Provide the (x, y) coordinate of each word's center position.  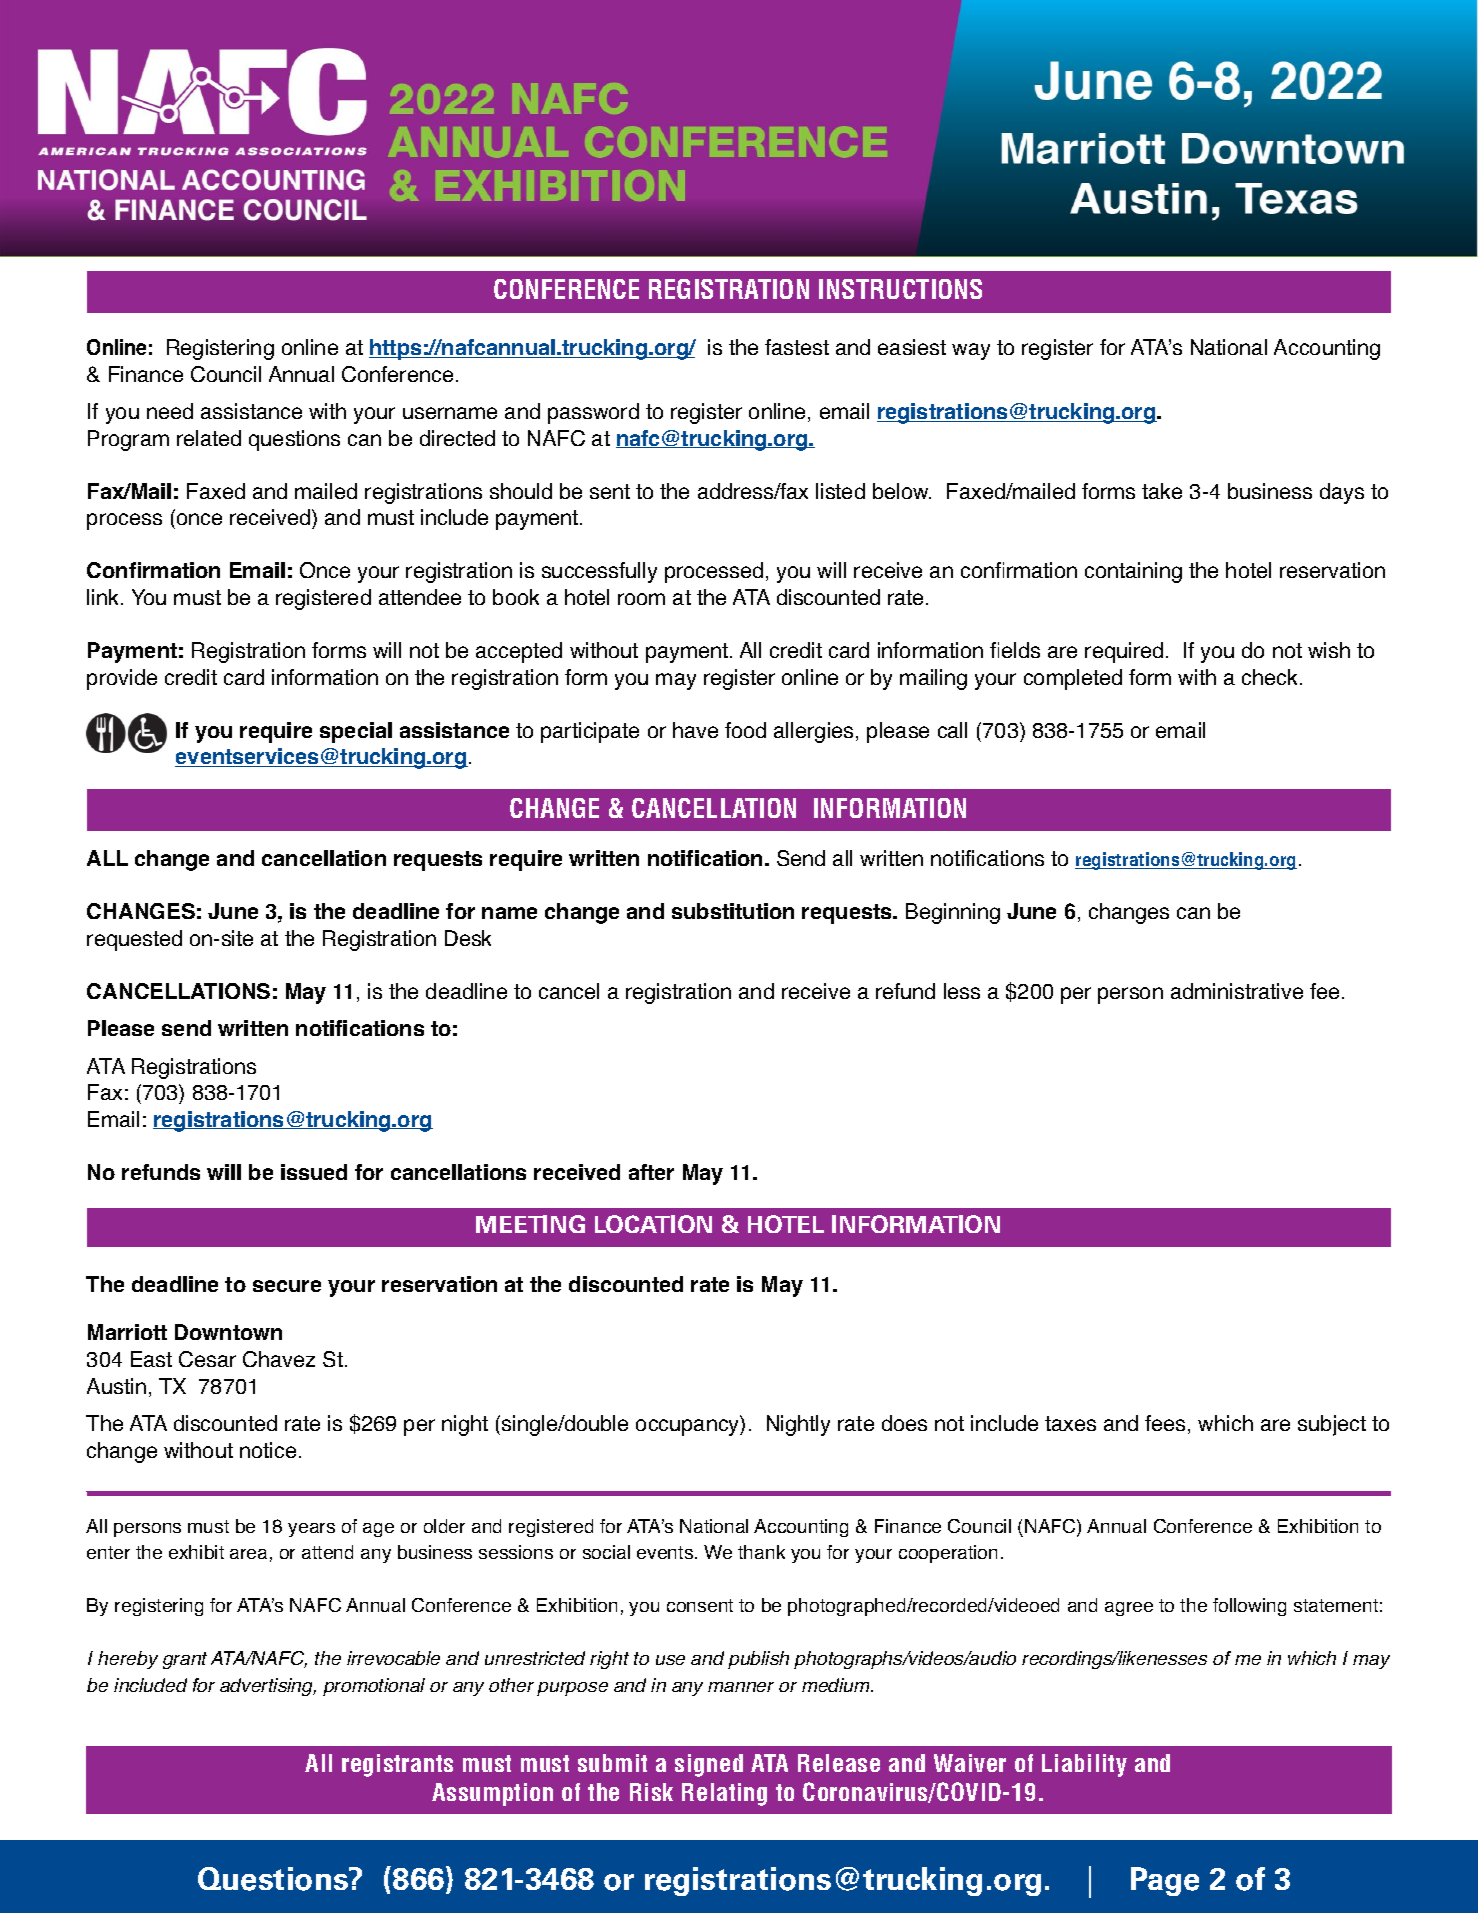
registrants (397, 1765)
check (1271, 677)
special (356, 732)
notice (268, 1450)
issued (314, 1172)
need (170, 411)
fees (1167, 1424)
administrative (1237, 991)
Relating (724, 1794)
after (651, 1172)
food (745, 730)
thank (761, 1552)
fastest (797, 347)
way (971, 351)
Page (1165, 1881)
